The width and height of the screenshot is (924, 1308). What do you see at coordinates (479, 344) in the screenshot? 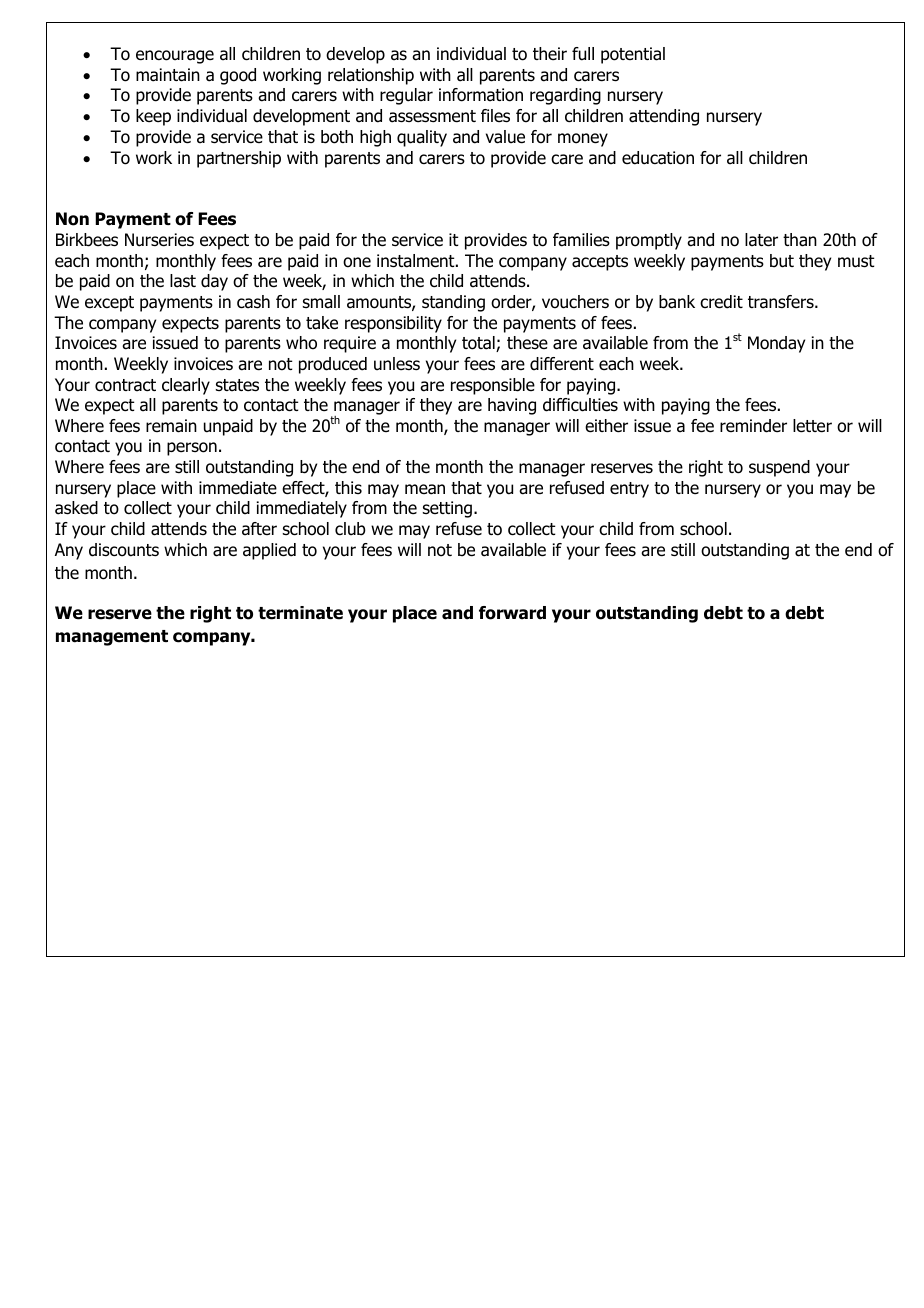
I see `total` at bounding box center [479, 344].
